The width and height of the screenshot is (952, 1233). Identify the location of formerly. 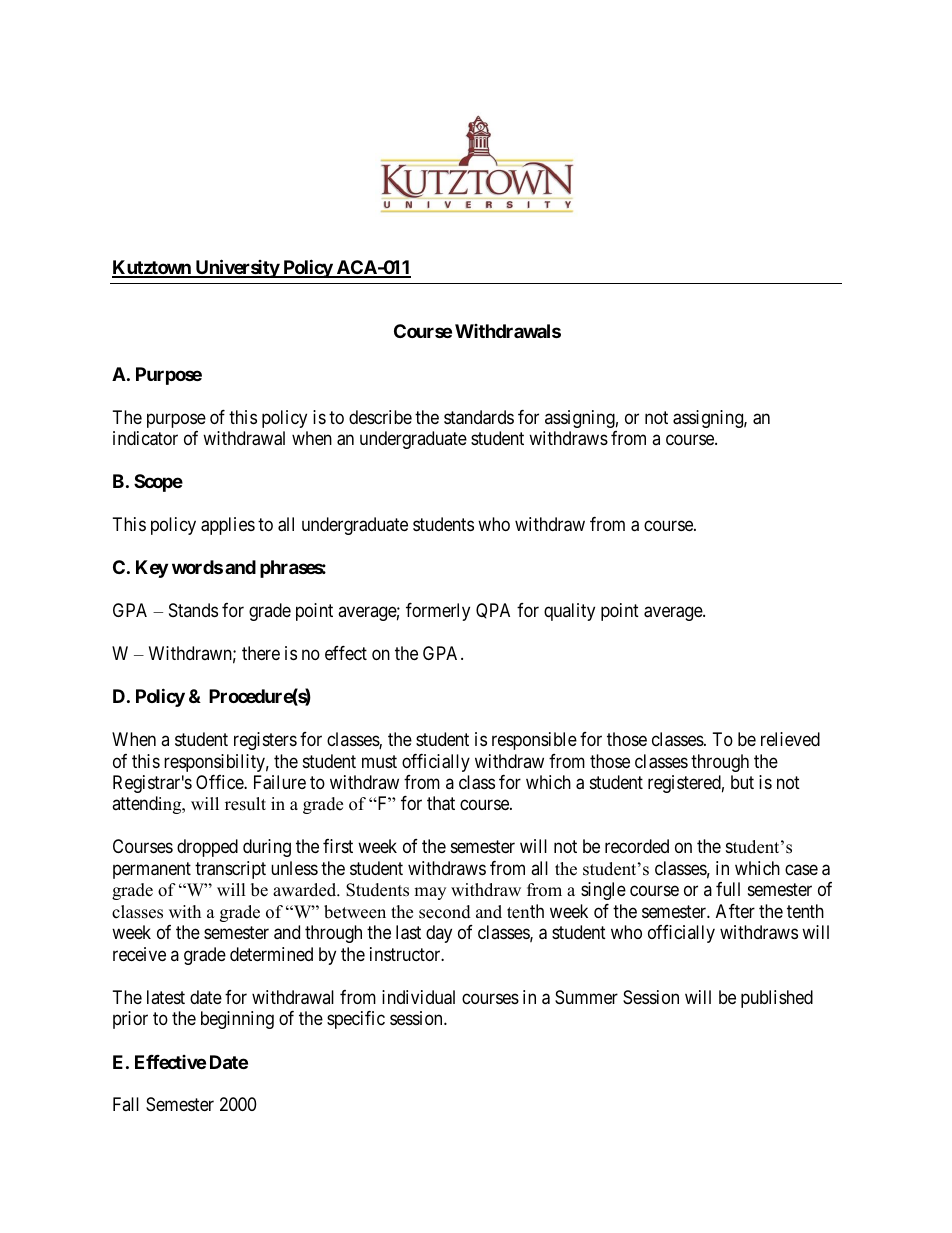
(438, 612).
